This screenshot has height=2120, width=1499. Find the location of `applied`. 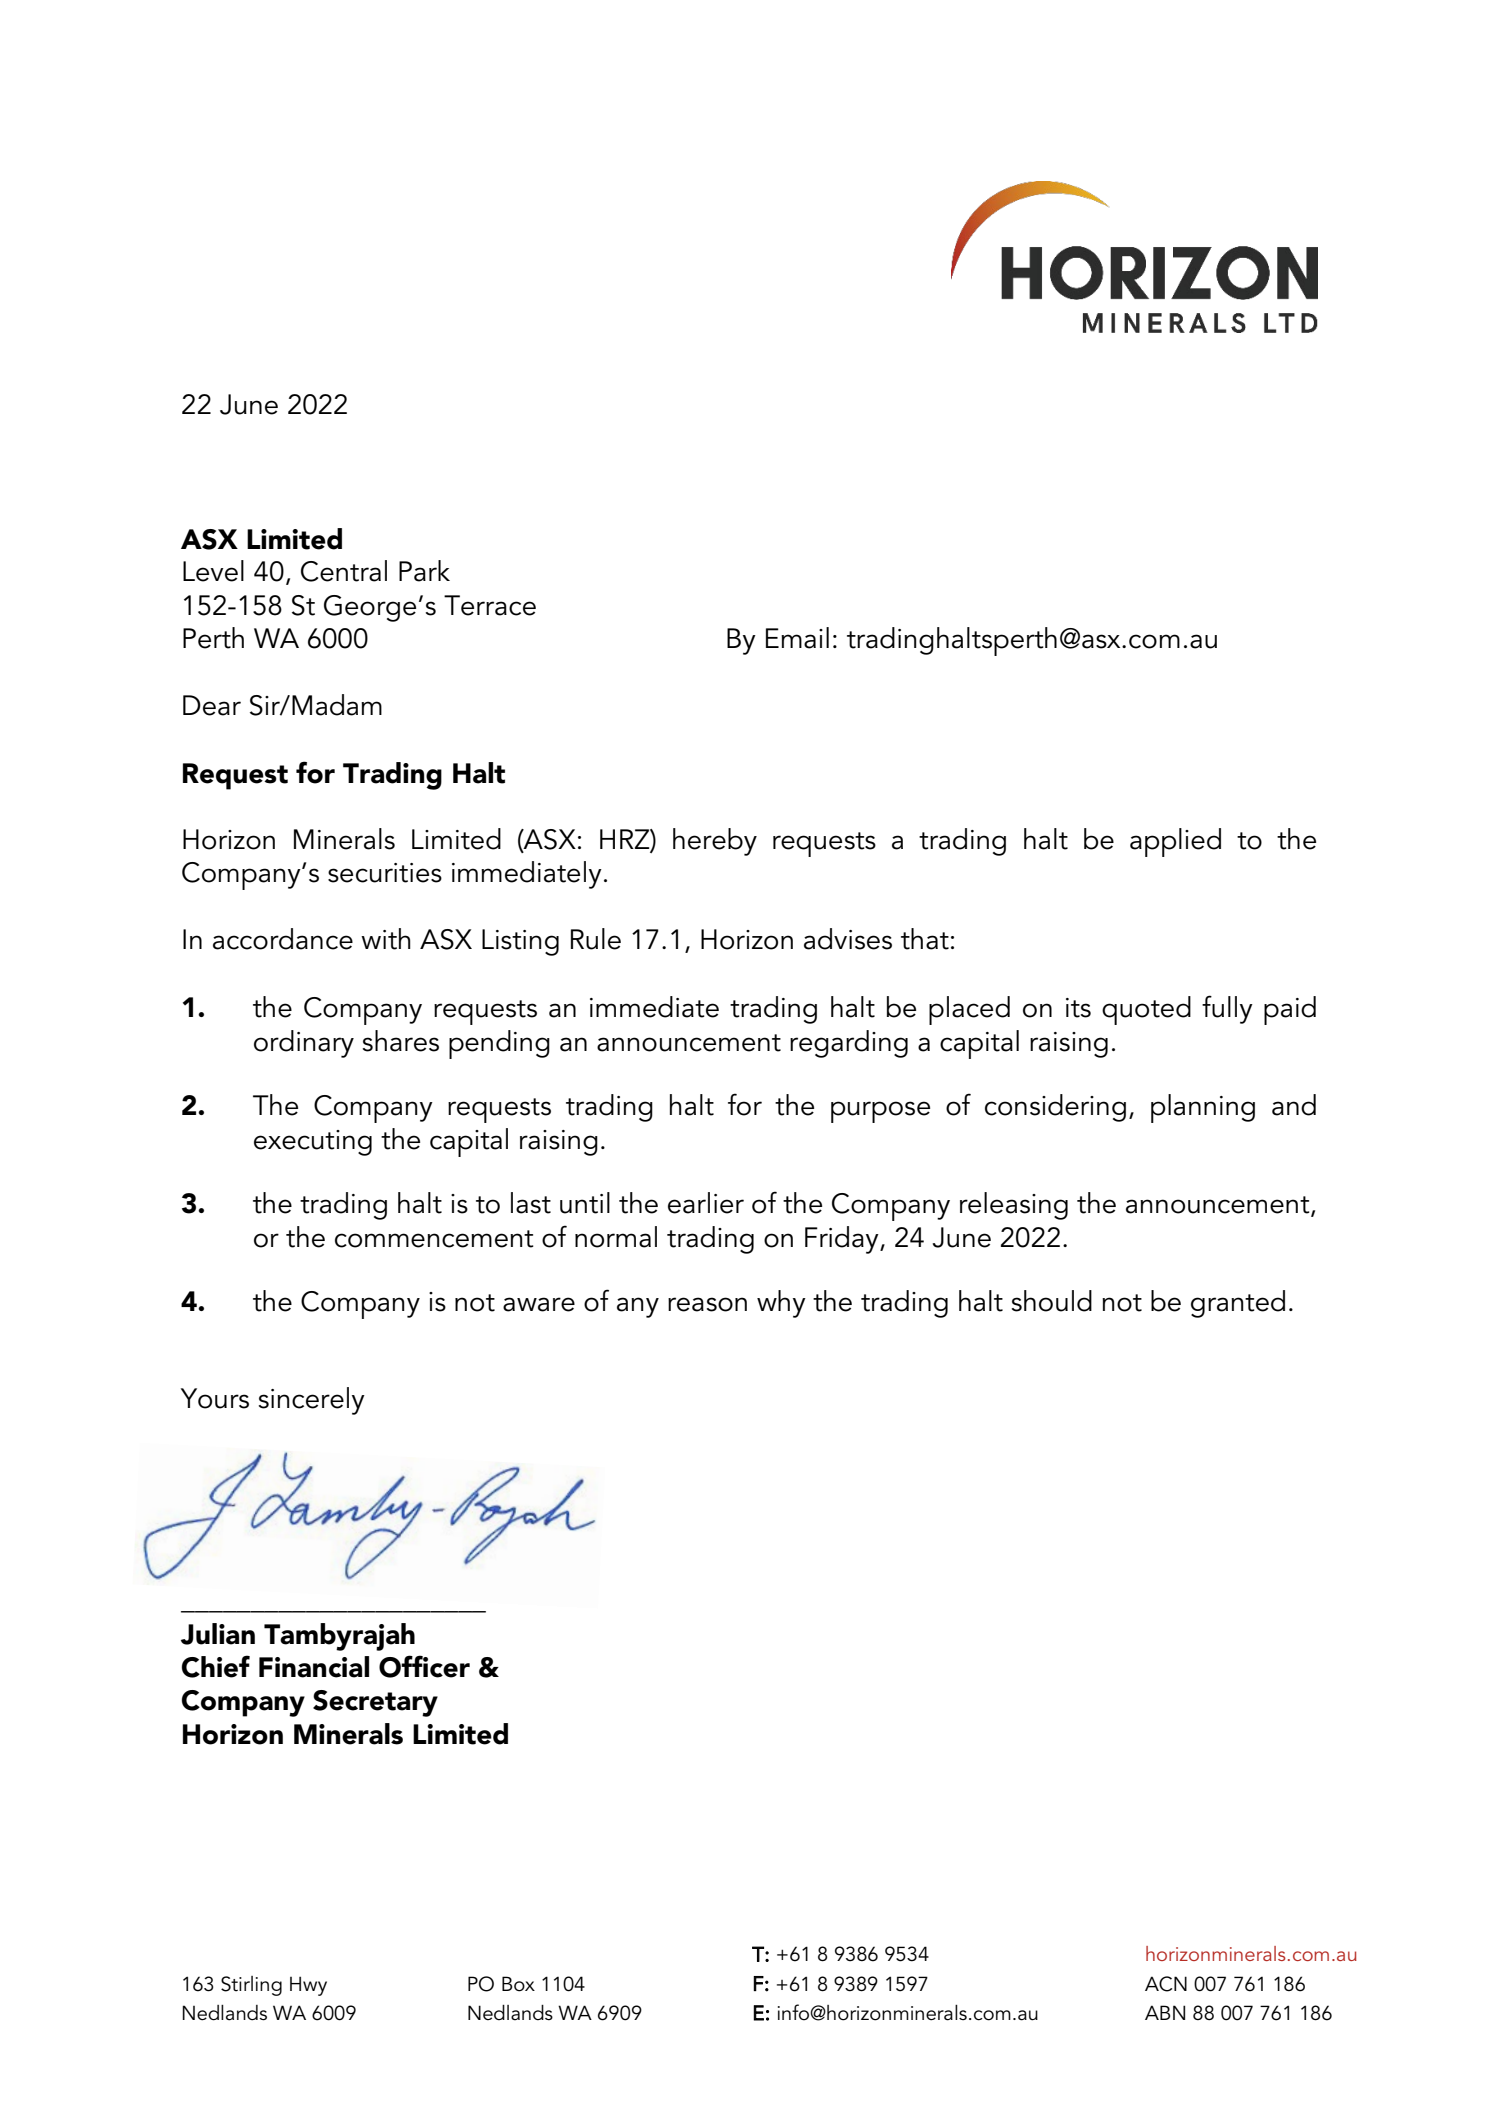

applied is located at coordinates (1175, 842).
